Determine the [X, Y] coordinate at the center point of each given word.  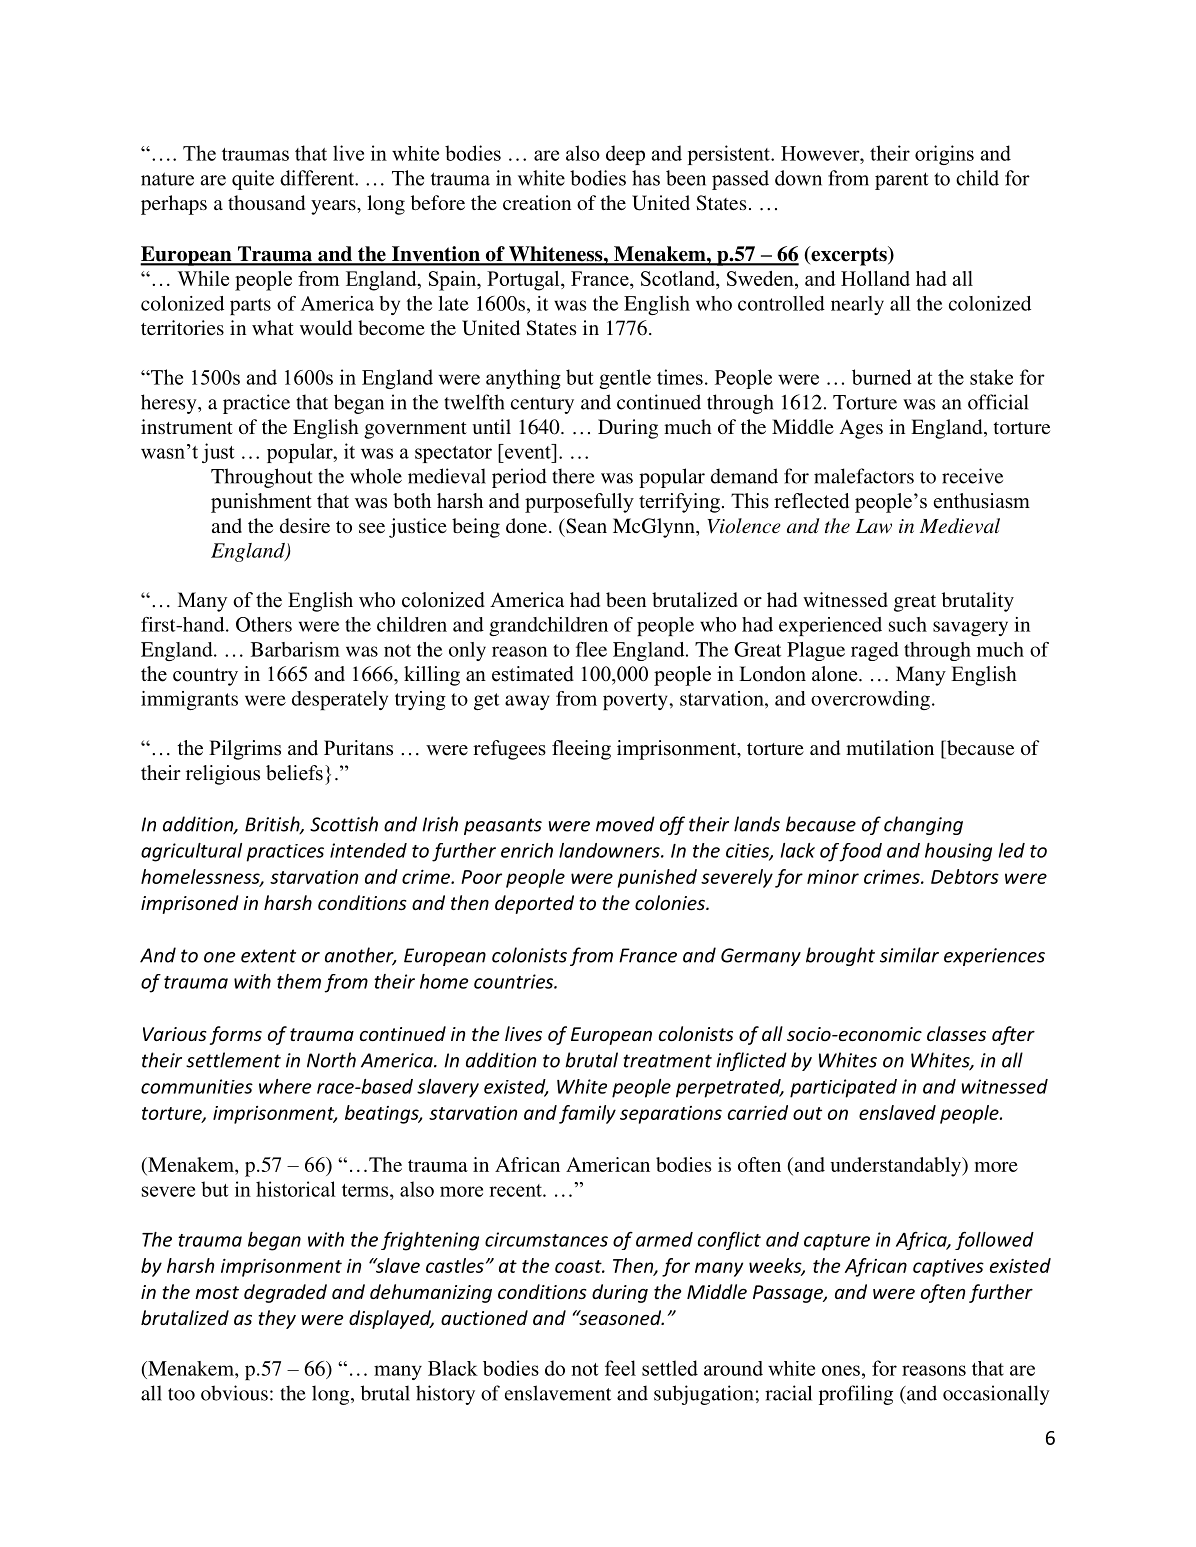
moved [625, 824]
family [587, 1114]
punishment [261, 503]
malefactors [864, 476]
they [277, 1319]
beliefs [294, 773]
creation [537, 202]
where [285, 1086]
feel [620, 1368]
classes [956, 1033]
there [573, 476]
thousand [266, 202]
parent [902, 181]
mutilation [890, 747]
